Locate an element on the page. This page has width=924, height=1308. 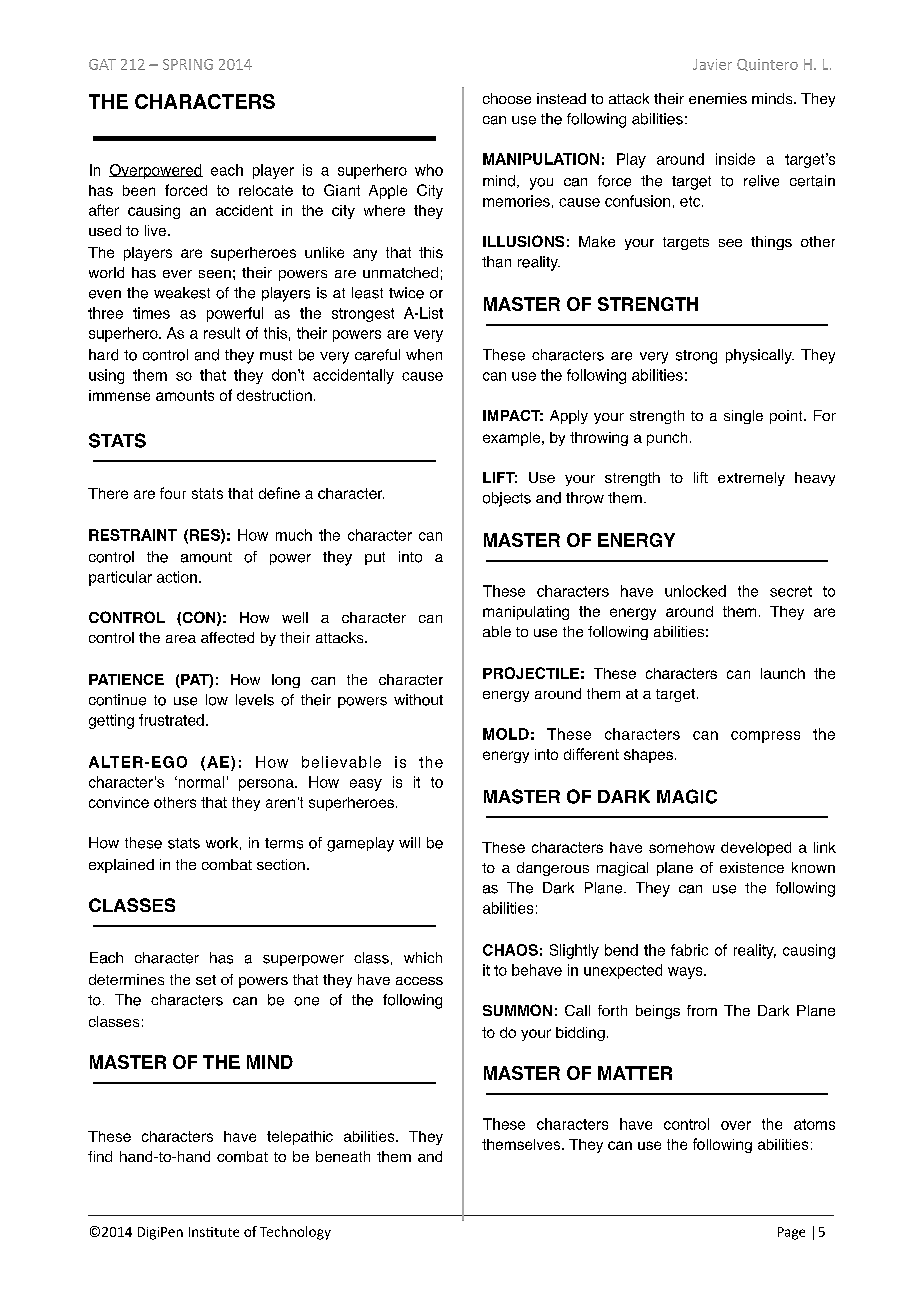
been is located at coordinates (139, 190).
